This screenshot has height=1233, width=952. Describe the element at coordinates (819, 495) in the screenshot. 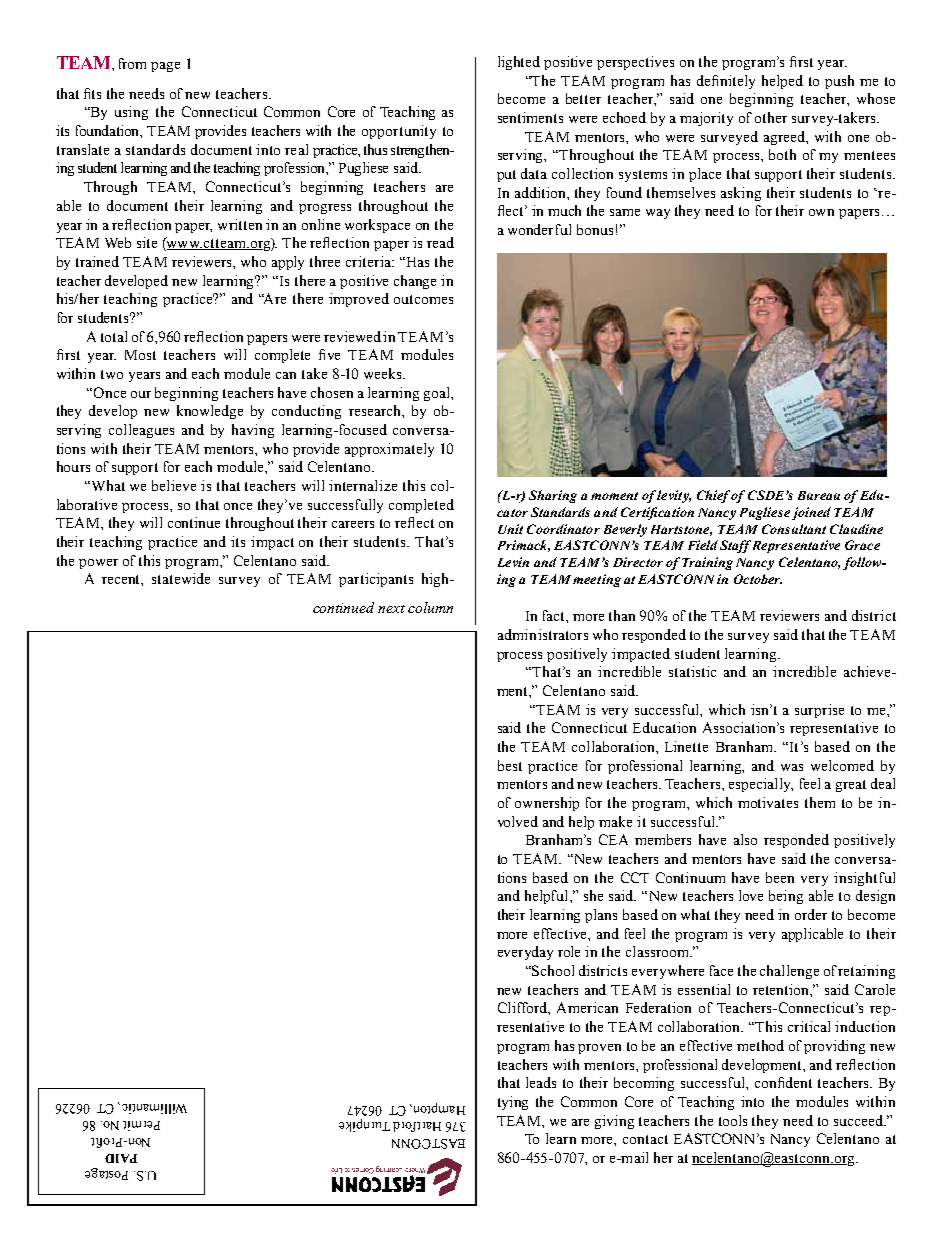

I see `Bureau` at that location.
